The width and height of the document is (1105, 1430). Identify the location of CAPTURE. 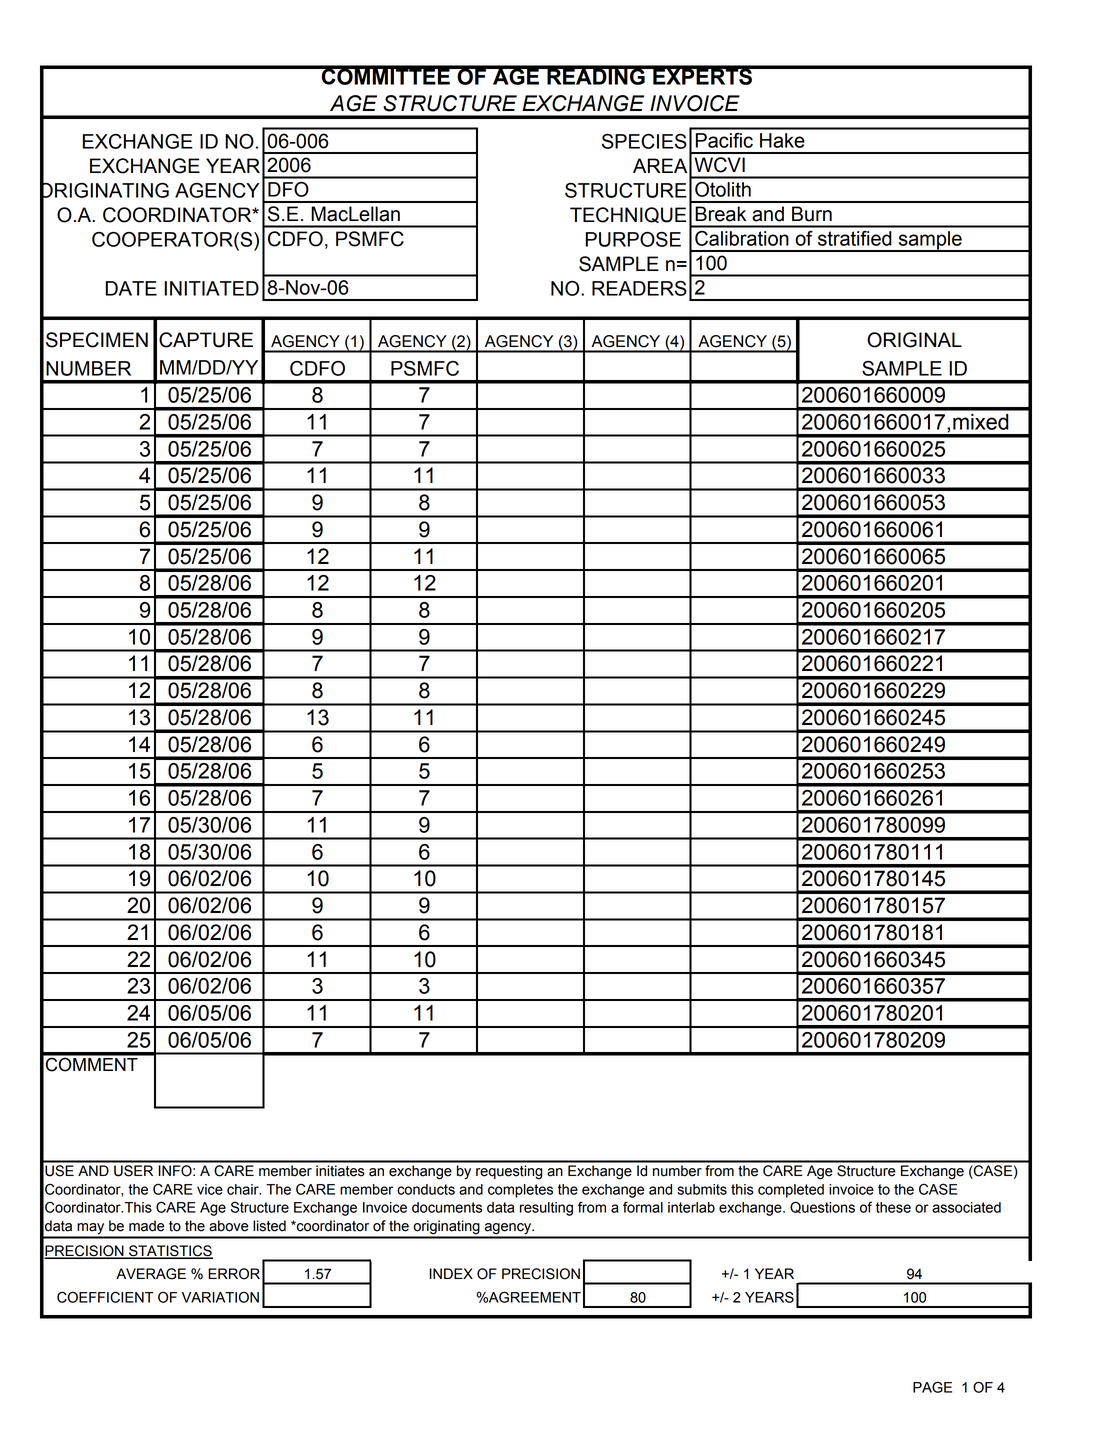
(206, 340).
